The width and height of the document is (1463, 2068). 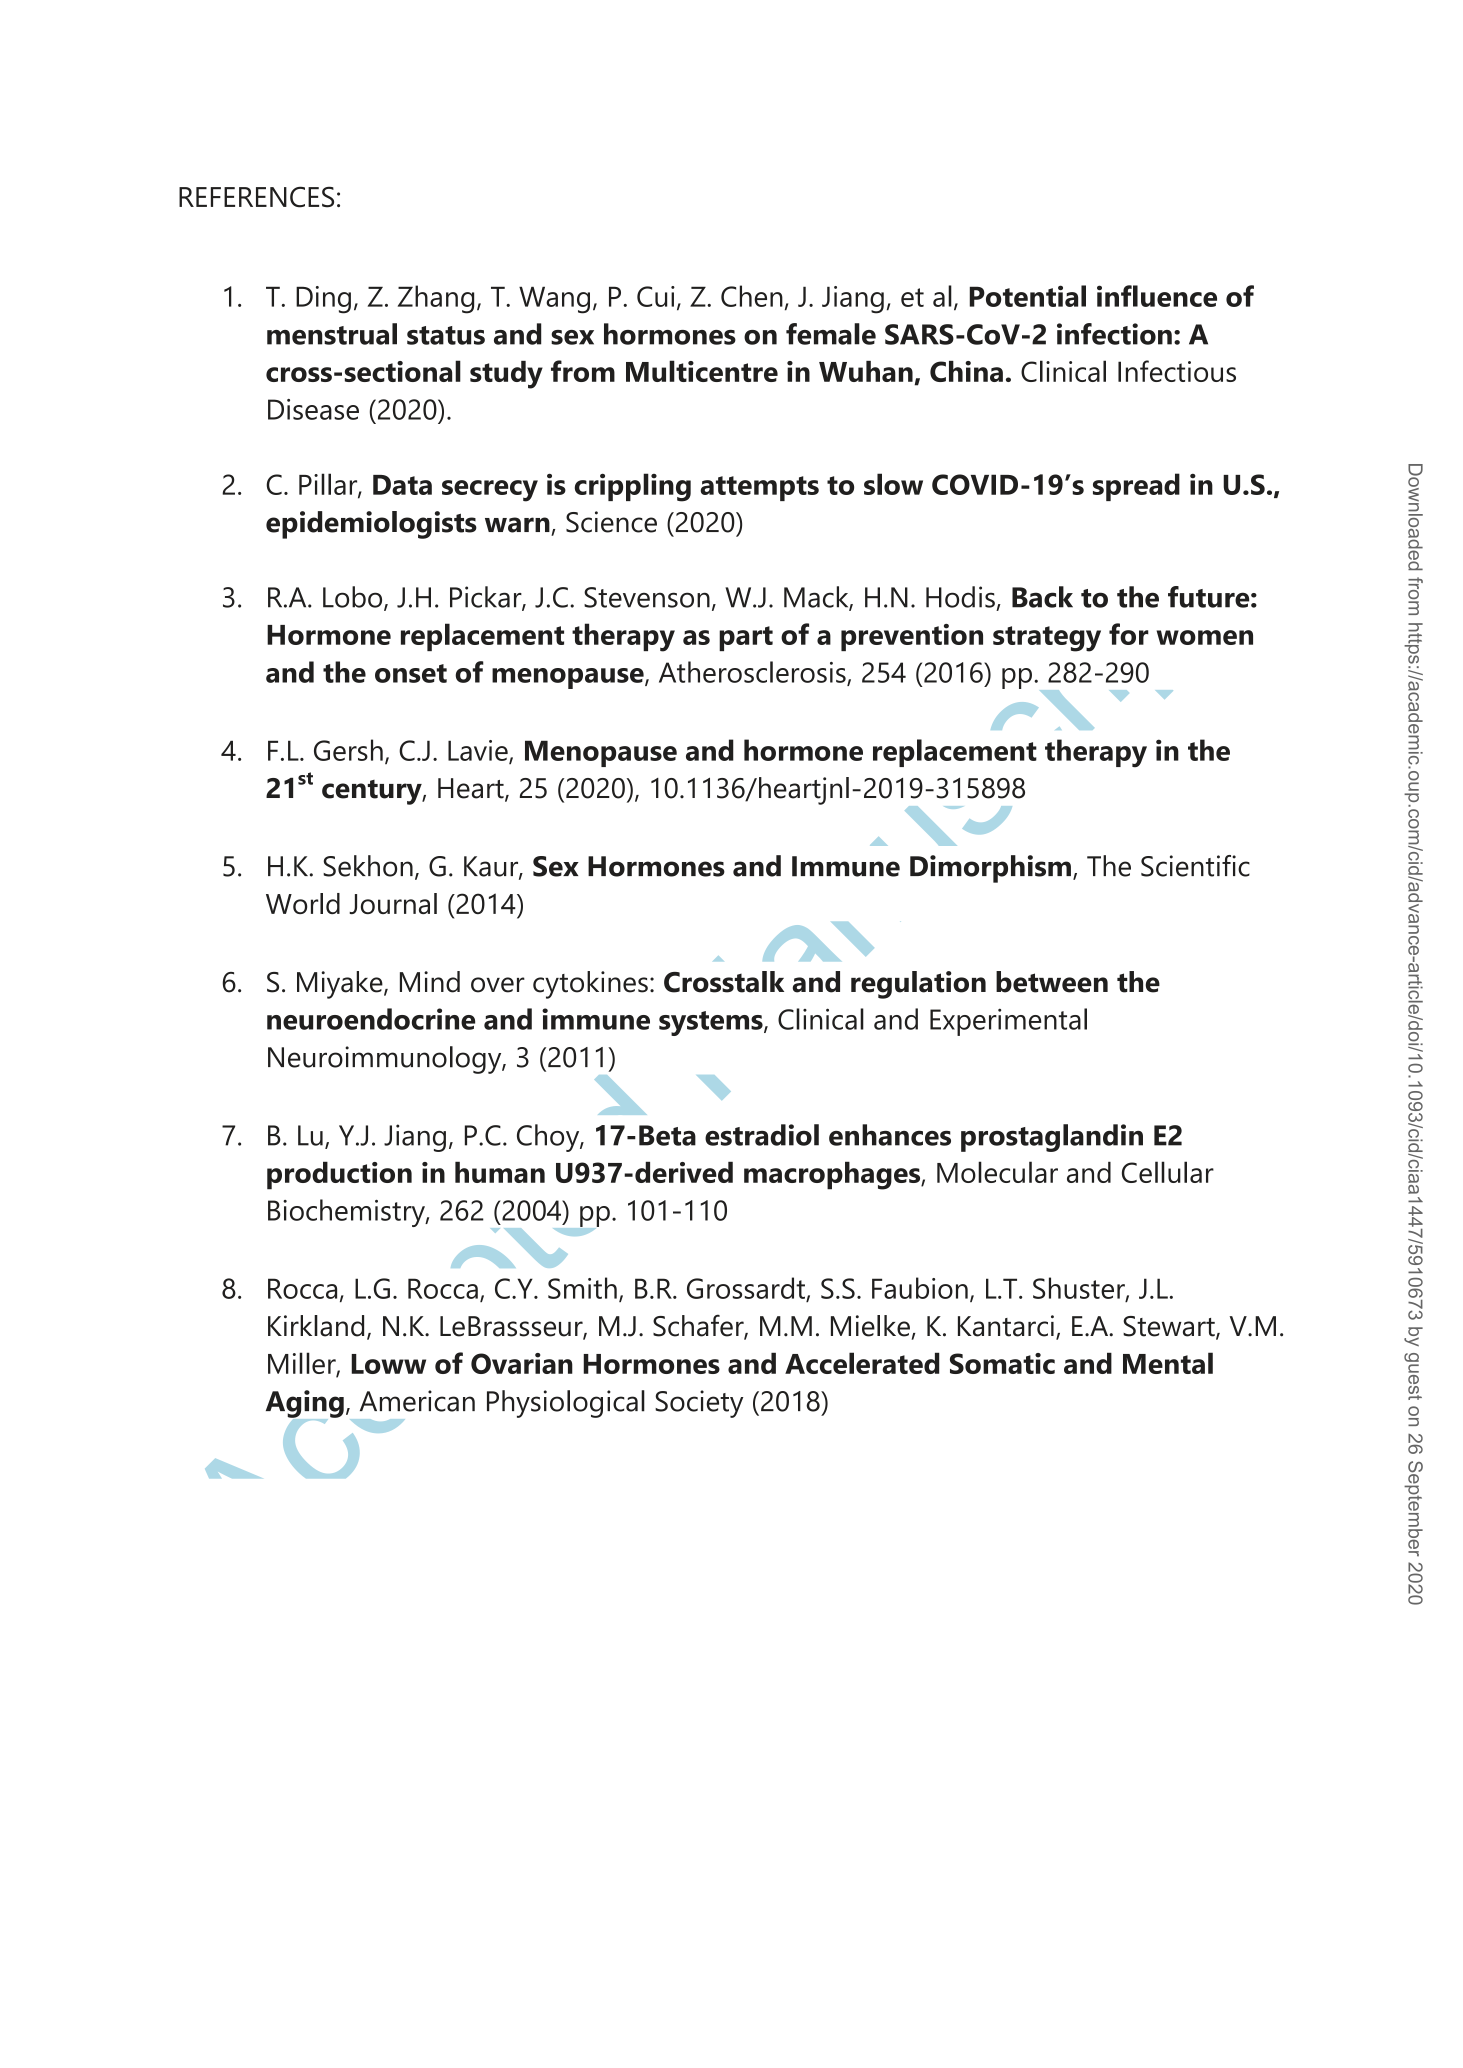 I want to click on American, so click(x=417, y=1401).
